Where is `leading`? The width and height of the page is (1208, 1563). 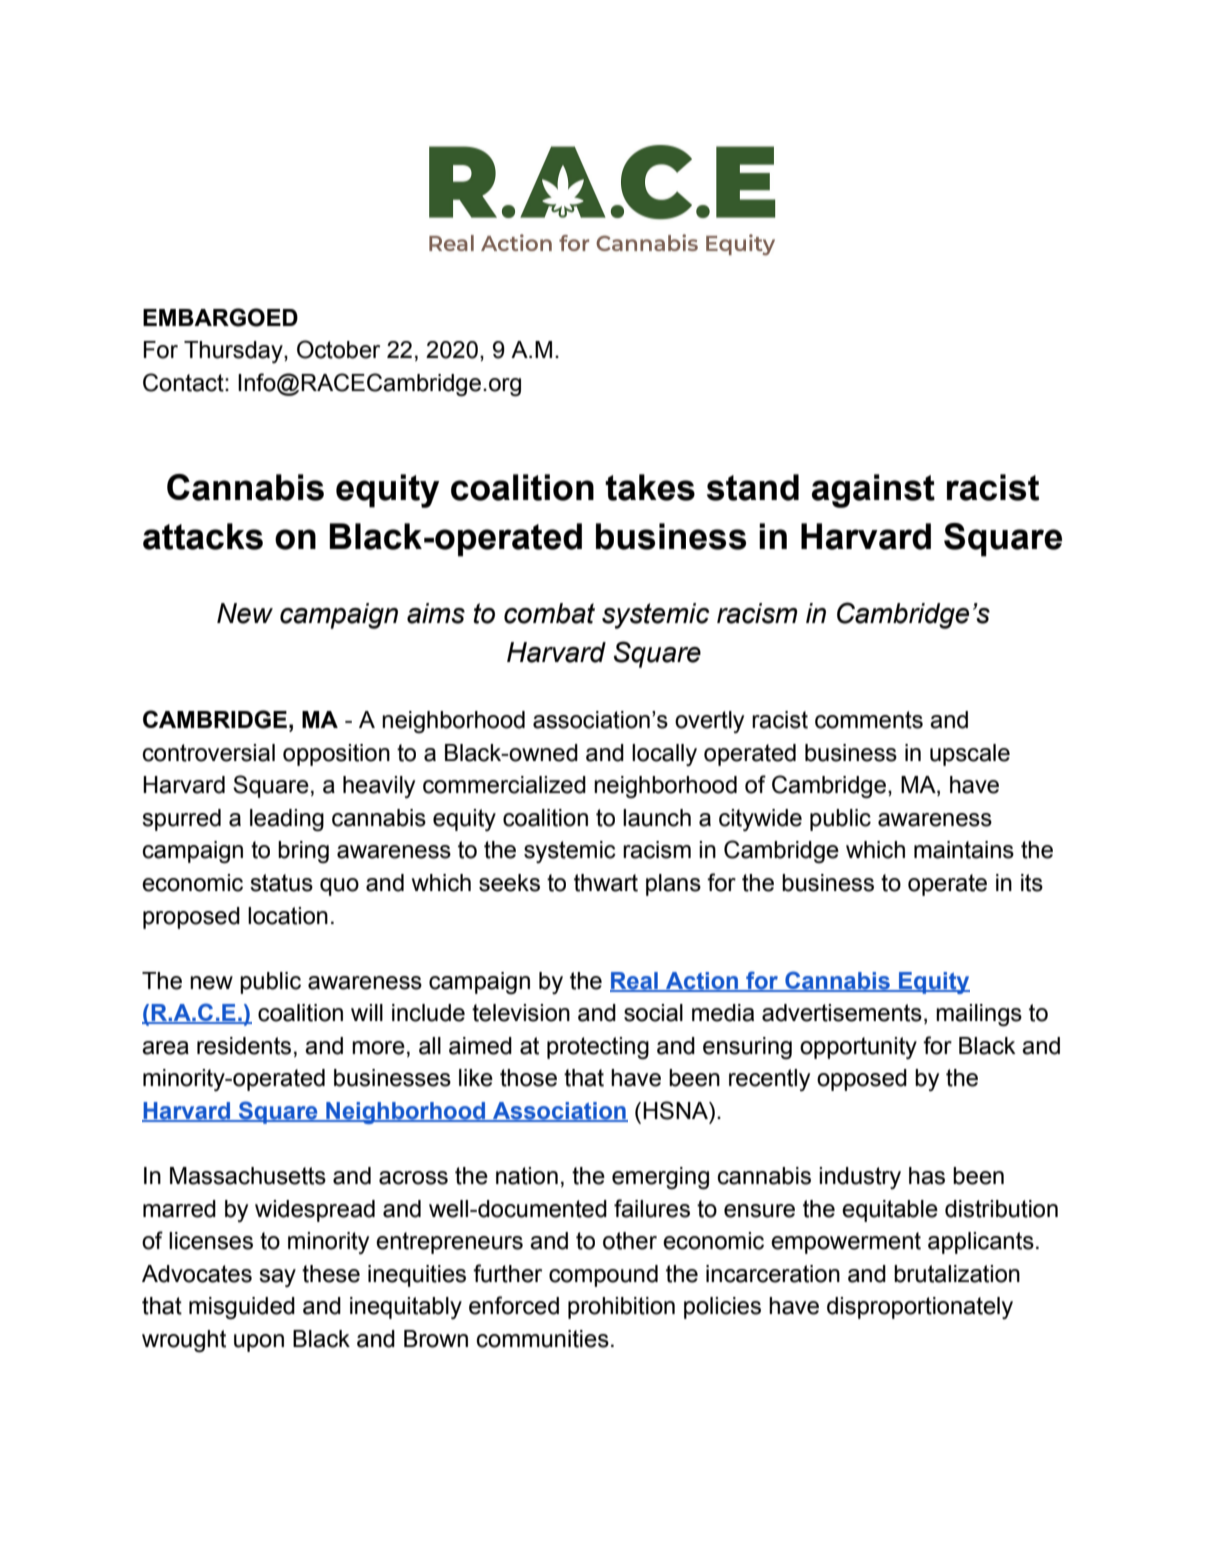 leading is located at coordinates (287, 820).
